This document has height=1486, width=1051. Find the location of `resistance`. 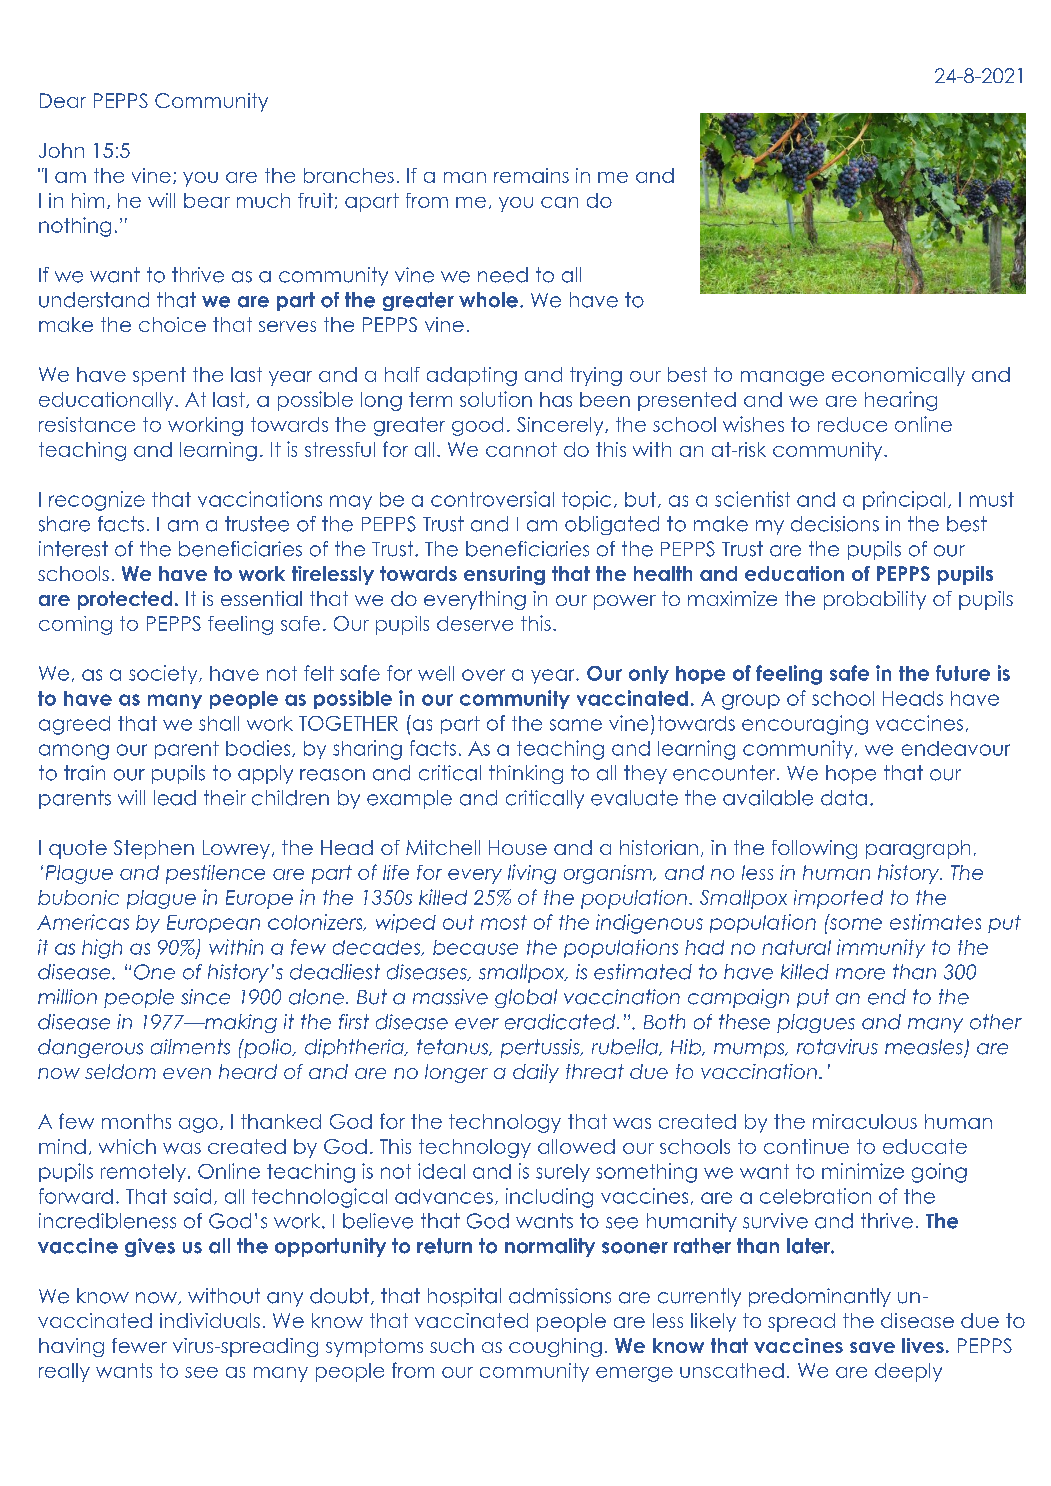

resistance is located at coordinates (87, 424).
